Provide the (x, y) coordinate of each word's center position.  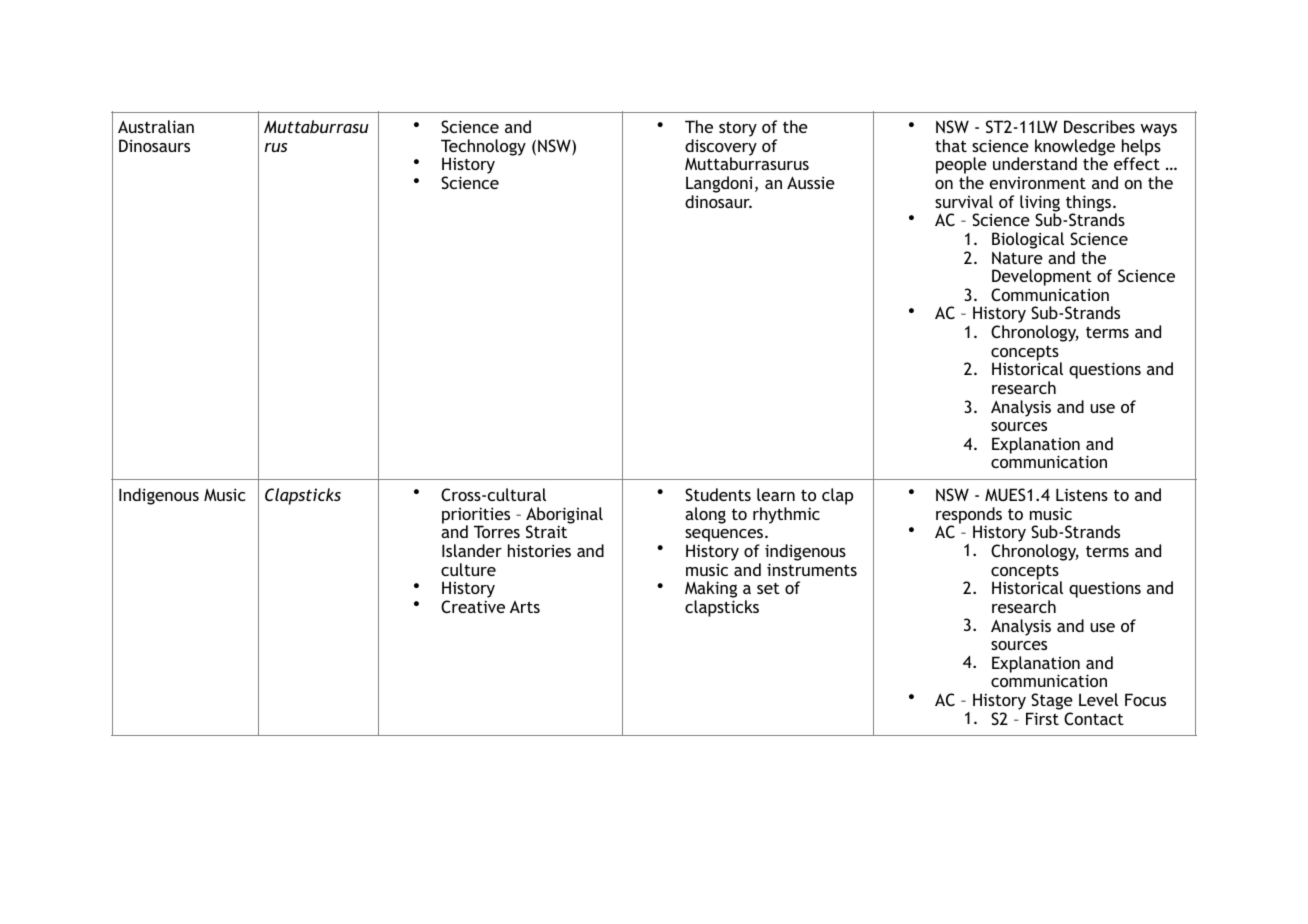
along (705, 515)
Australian (156, 126)
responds (969, 516)
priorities (476, 516)
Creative (473, 606)
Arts (525, 607)
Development (1042, 279)
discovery (721, 148)
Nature (1017, 257)
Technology (483, 148)
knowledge (1075, 148)
